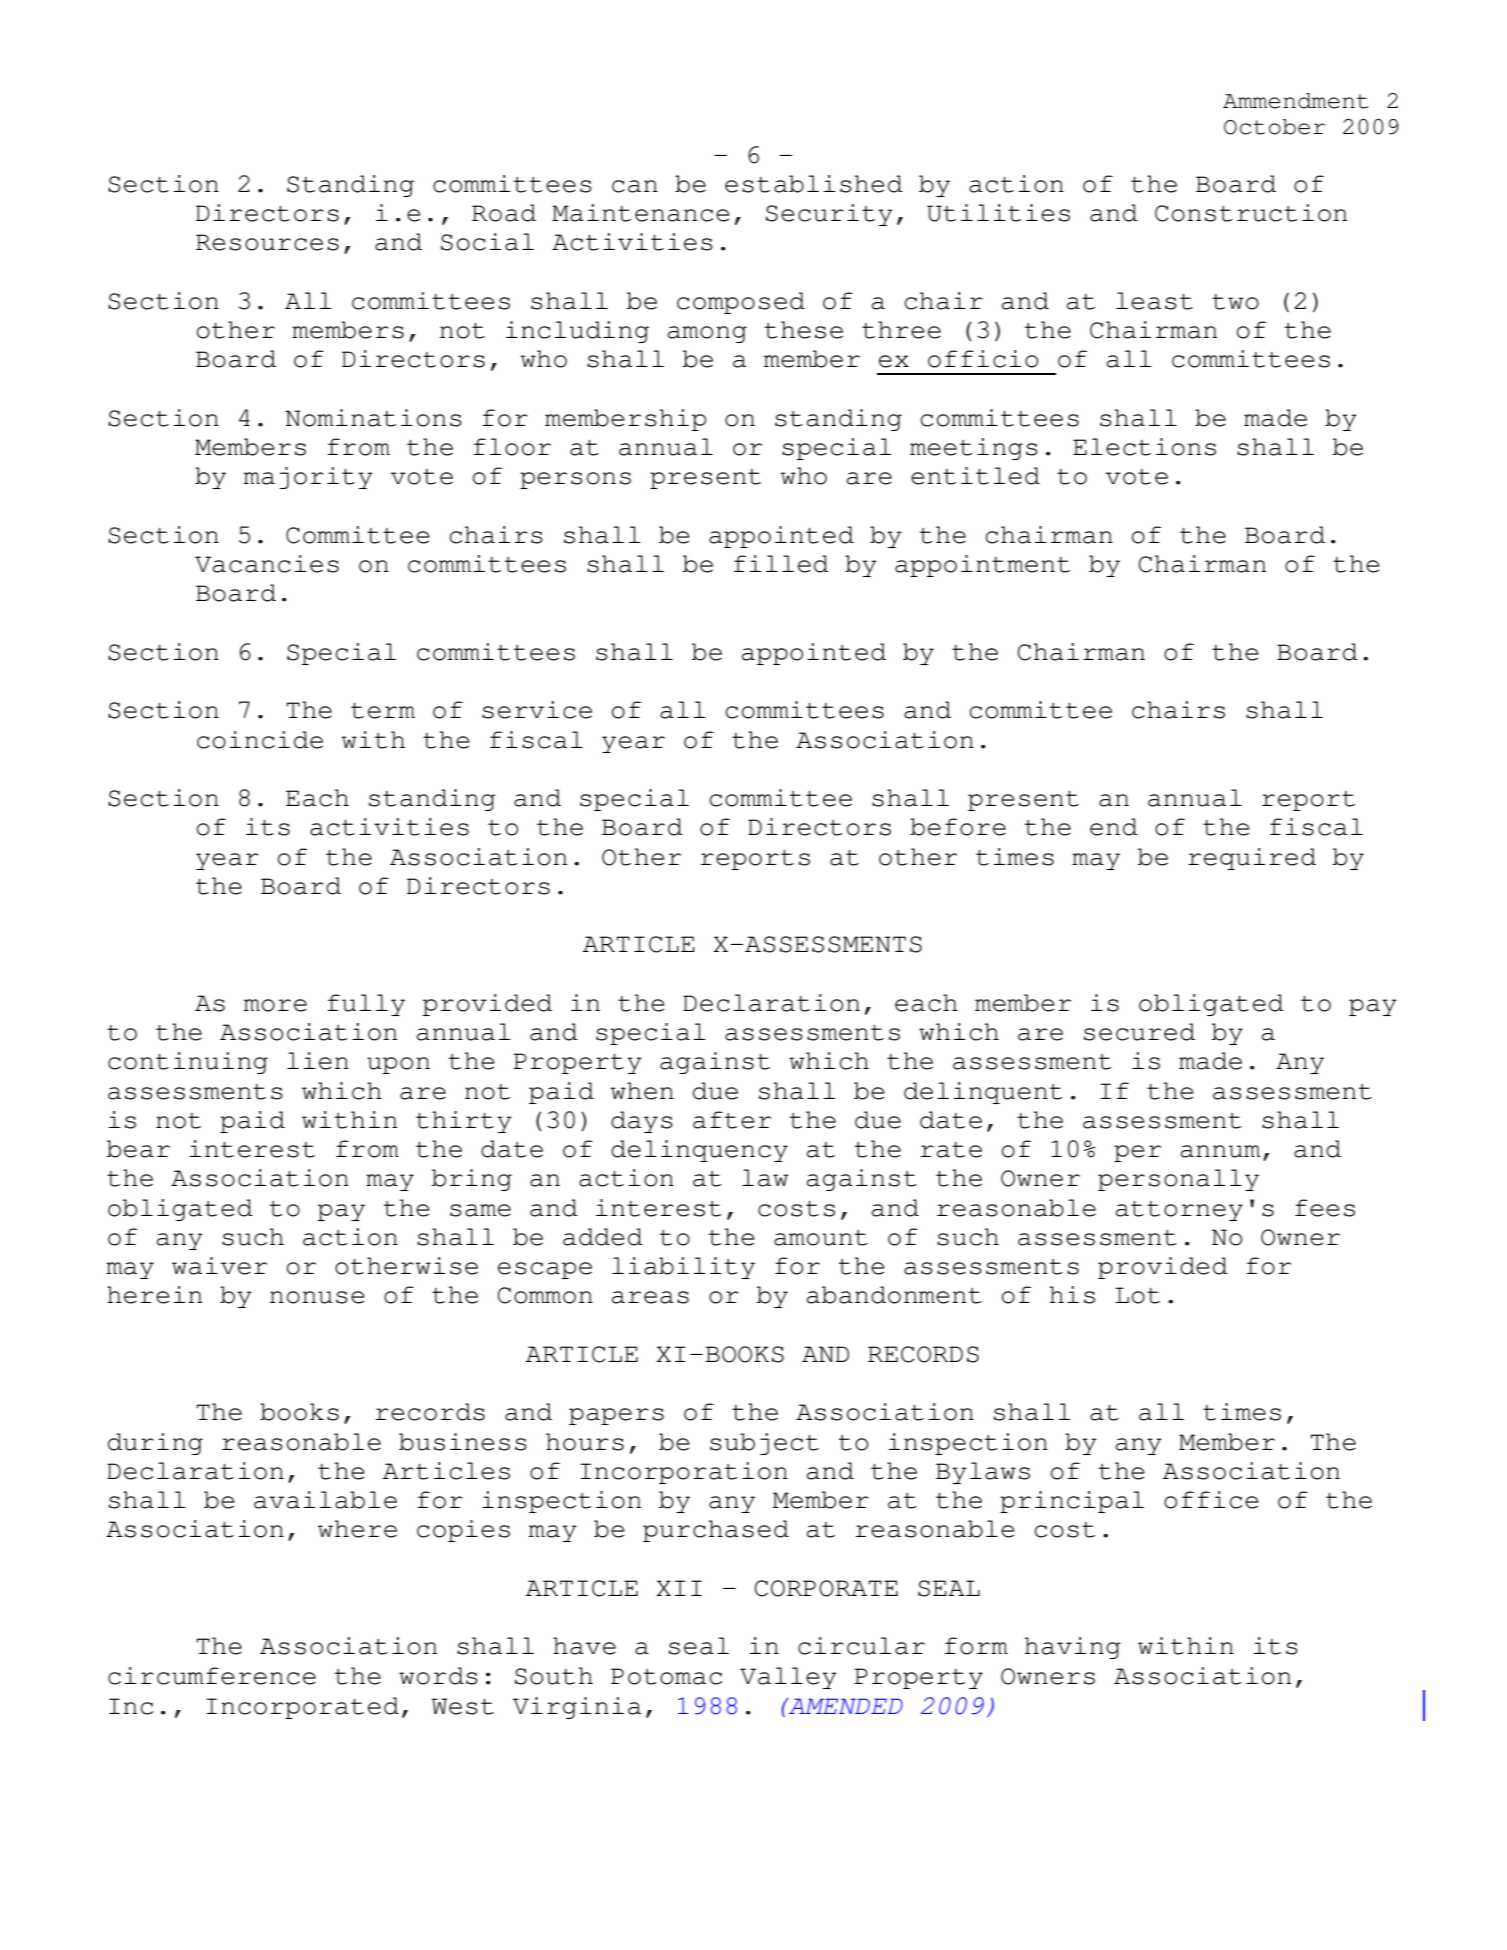 The width and height of the image is (1507, 1950). Describe the element at coordinates (788, 1678) in the image. I see `Valley` at that location.
